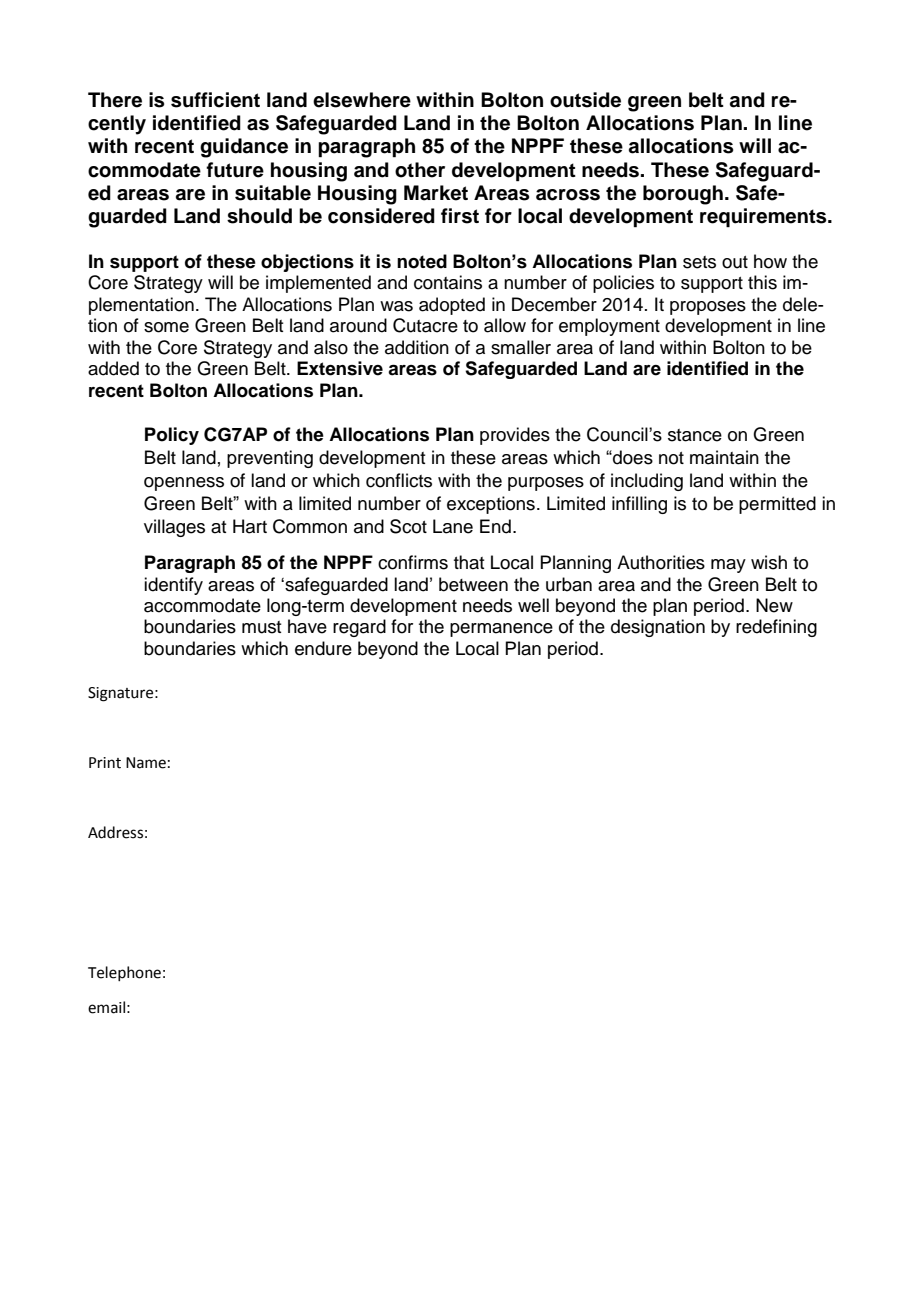  Describe the element at coordinates (124, 973) in the document. I see `Telephone` at that location.
